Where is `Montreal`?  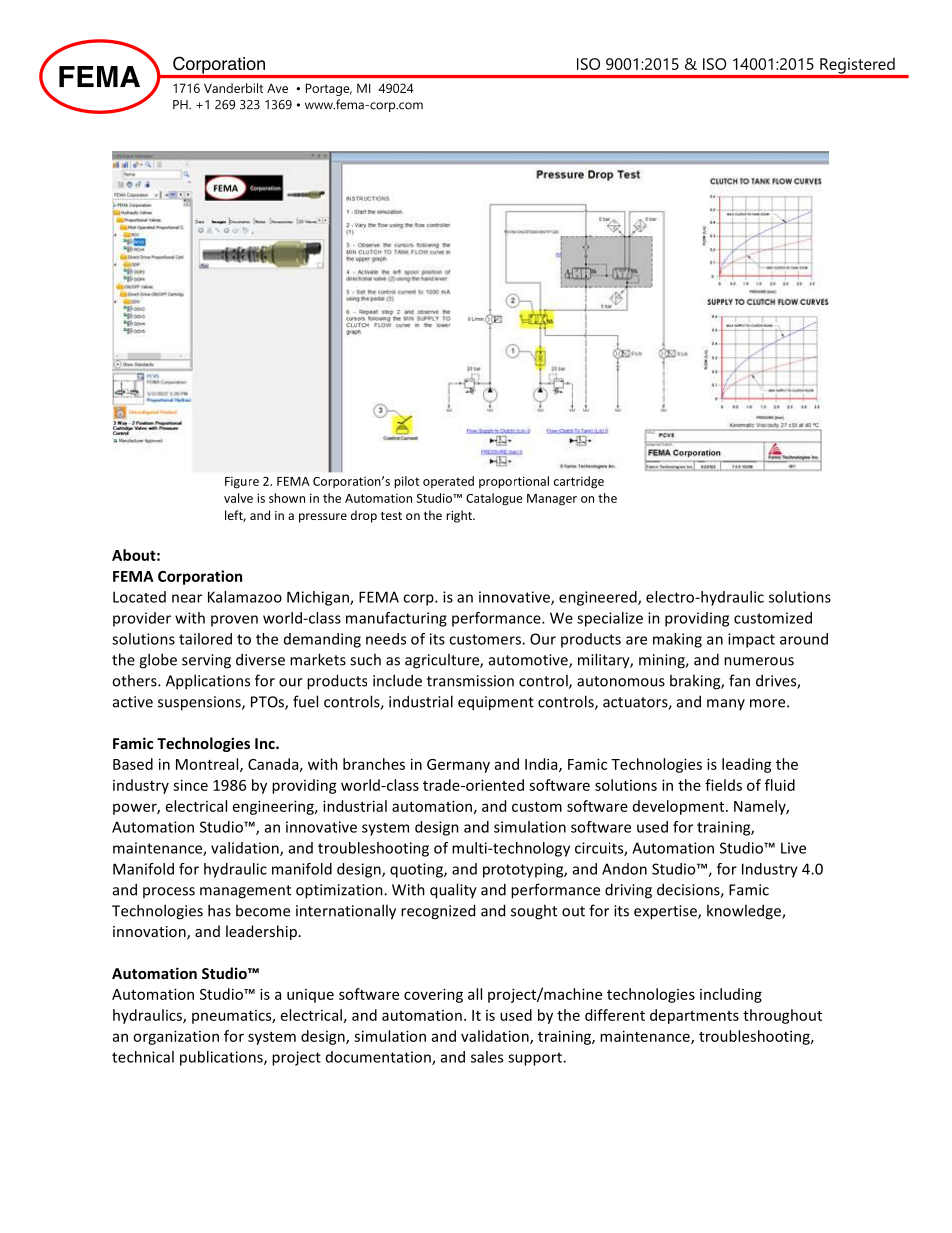 Montreal is located at coordinates (208, 765).
